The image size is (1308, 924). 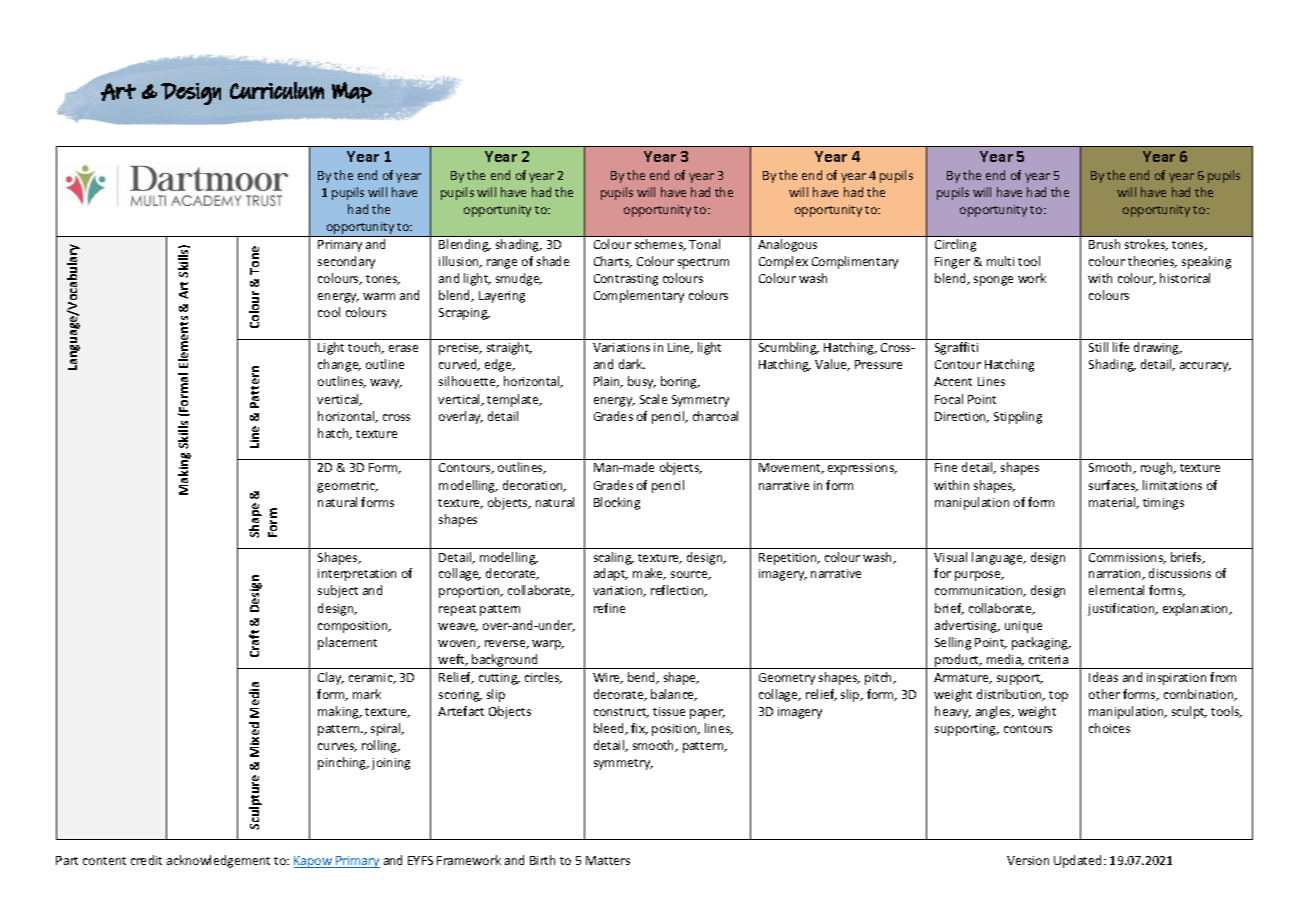 I want to click on Complementary, so click(x=639, y=296).
